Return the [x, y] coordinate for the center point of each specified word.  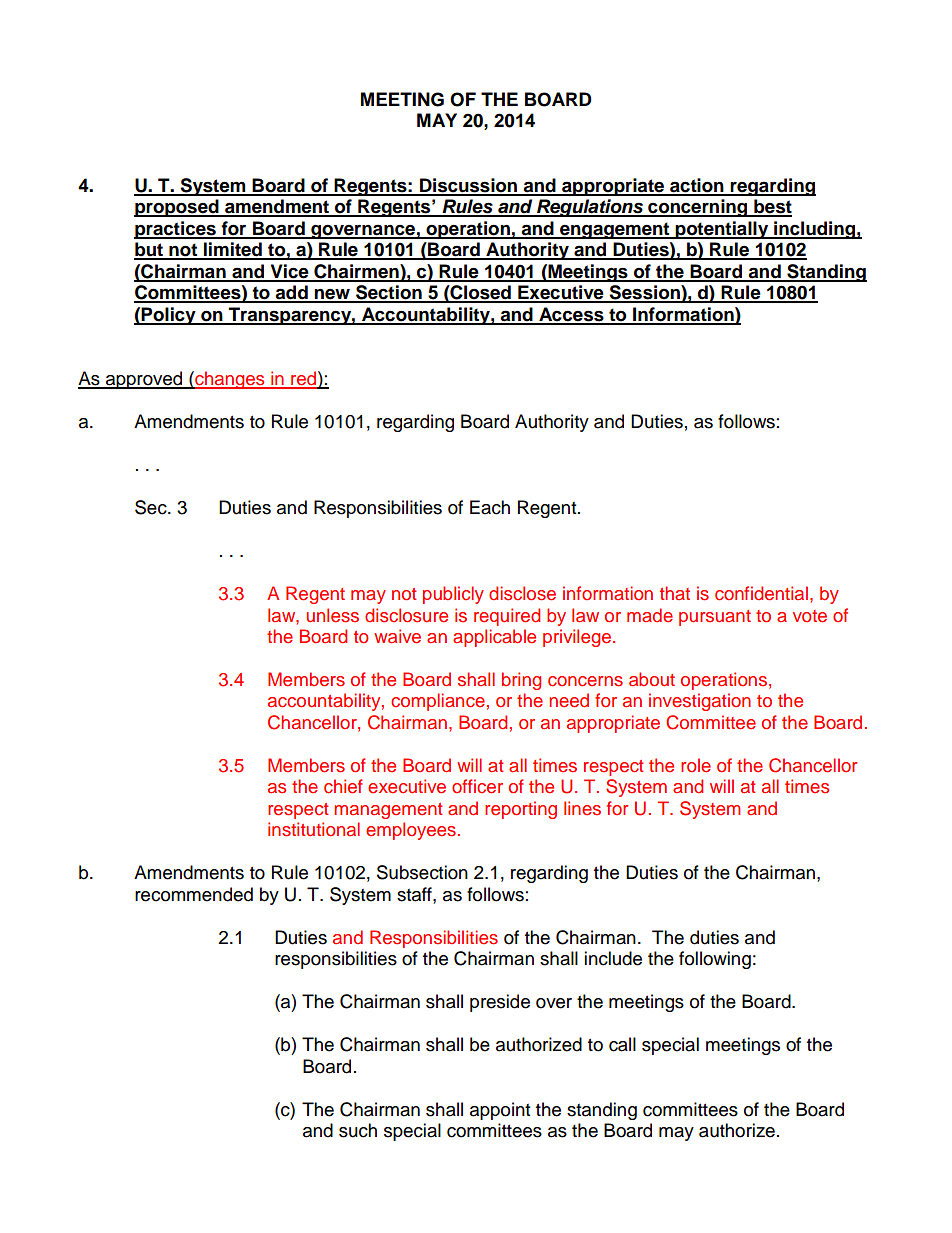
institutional [314, 829]
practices [176, 230]
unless [333, 615]
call [622, 1044]
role [696, 765]
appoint [500, 1111]
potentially [722, 230]
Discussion [468, 186]
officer [477, 786]
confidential [761, 593]
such [358, 1130]
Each [490, 507]
